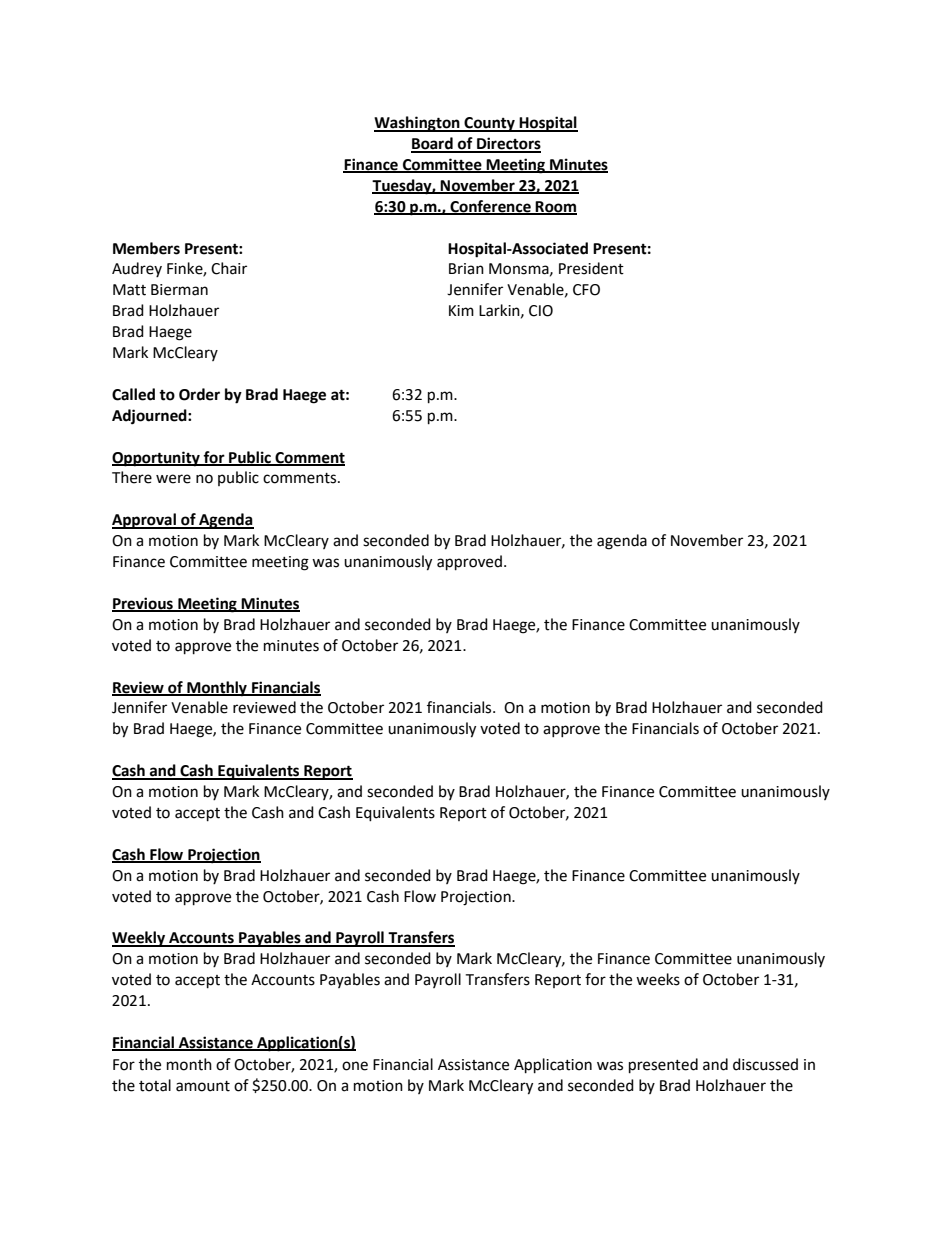 This screenshot has height=1233, width=952. I want to click on Previous, so click(143, 604).
